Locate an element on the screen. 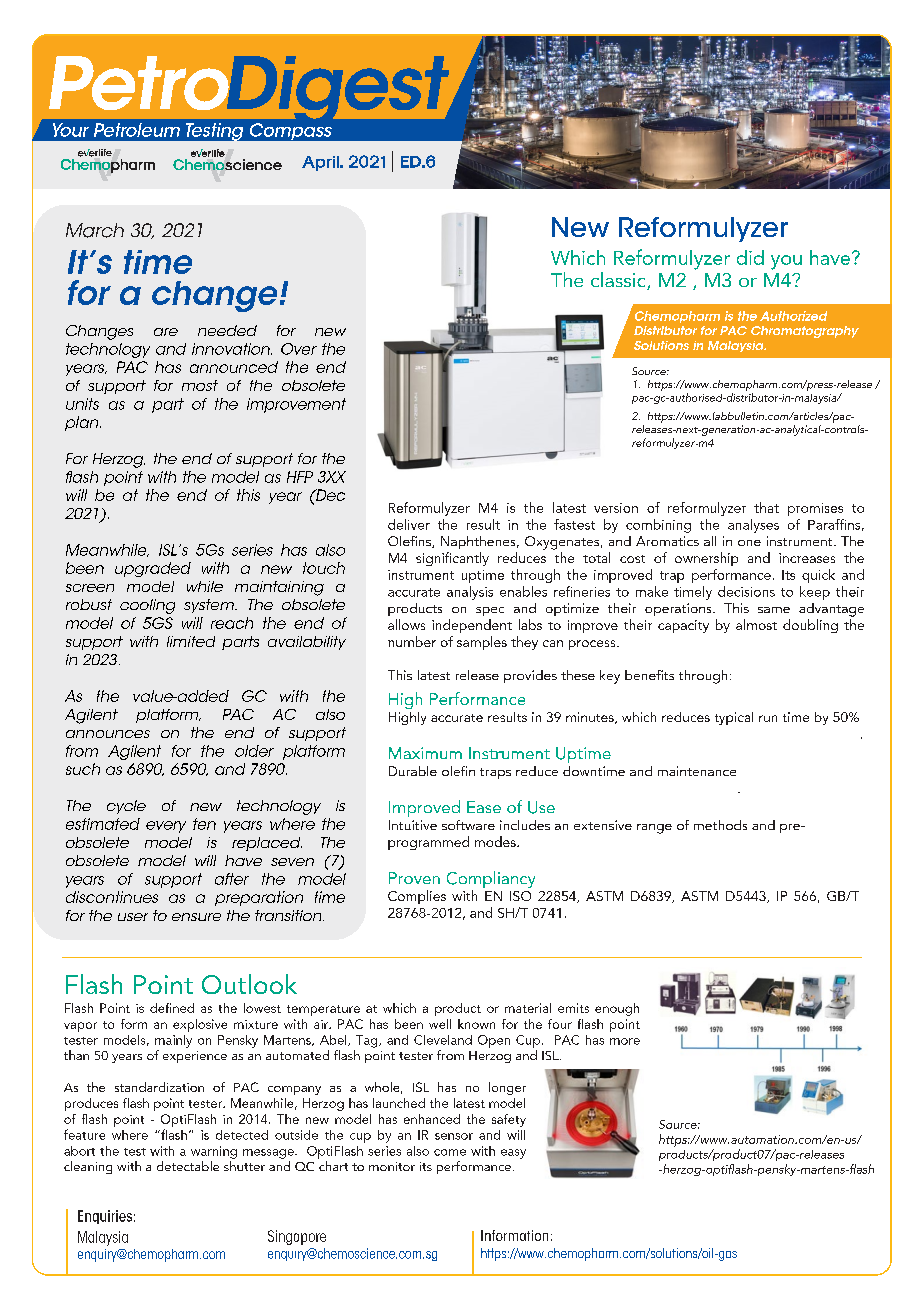  deliver is located at coordinates (409, 524).
